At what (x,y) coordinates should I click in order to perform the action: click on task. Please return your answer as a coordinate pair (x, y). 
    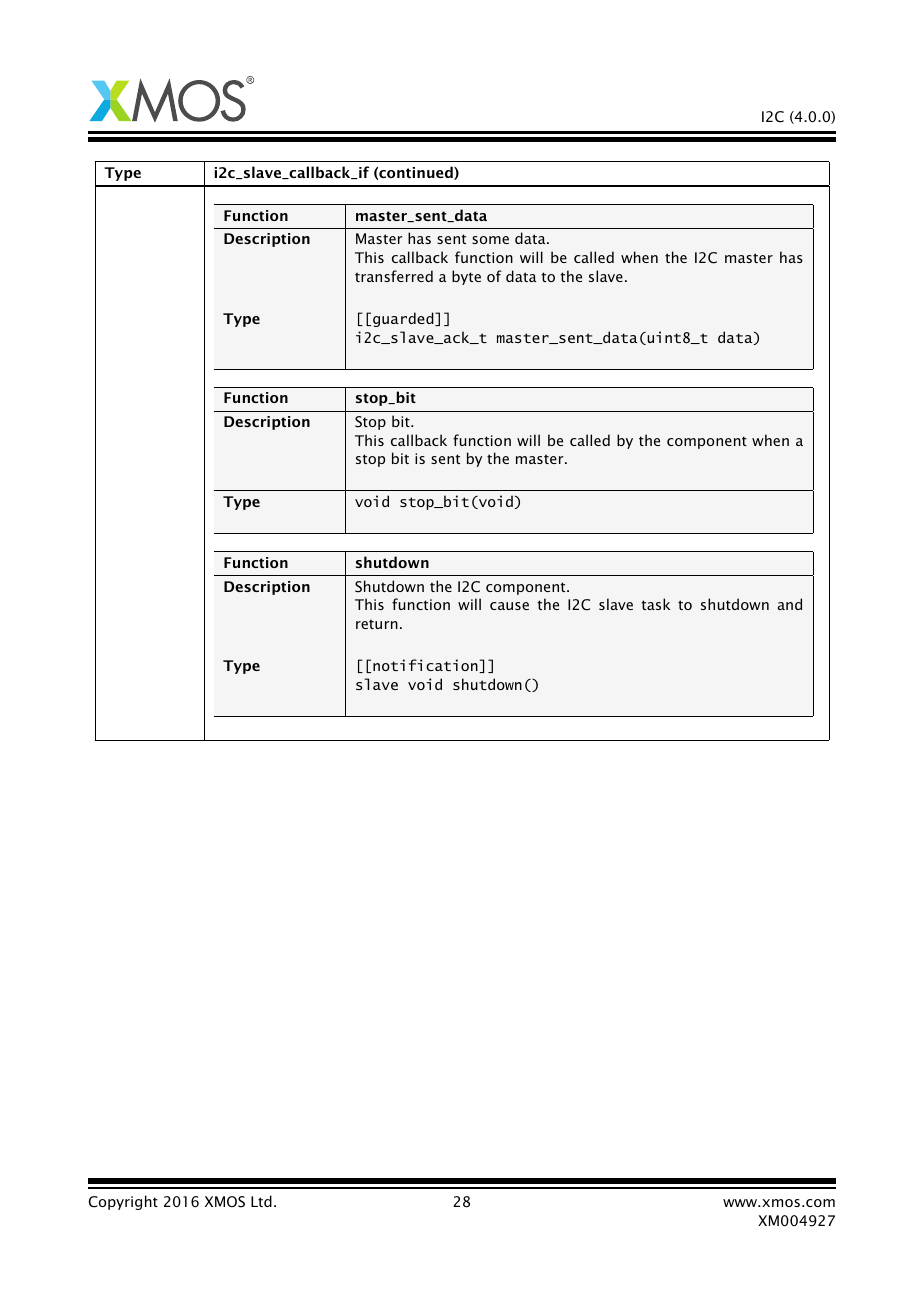
    Looking at the image, I should click on (655, 604).
